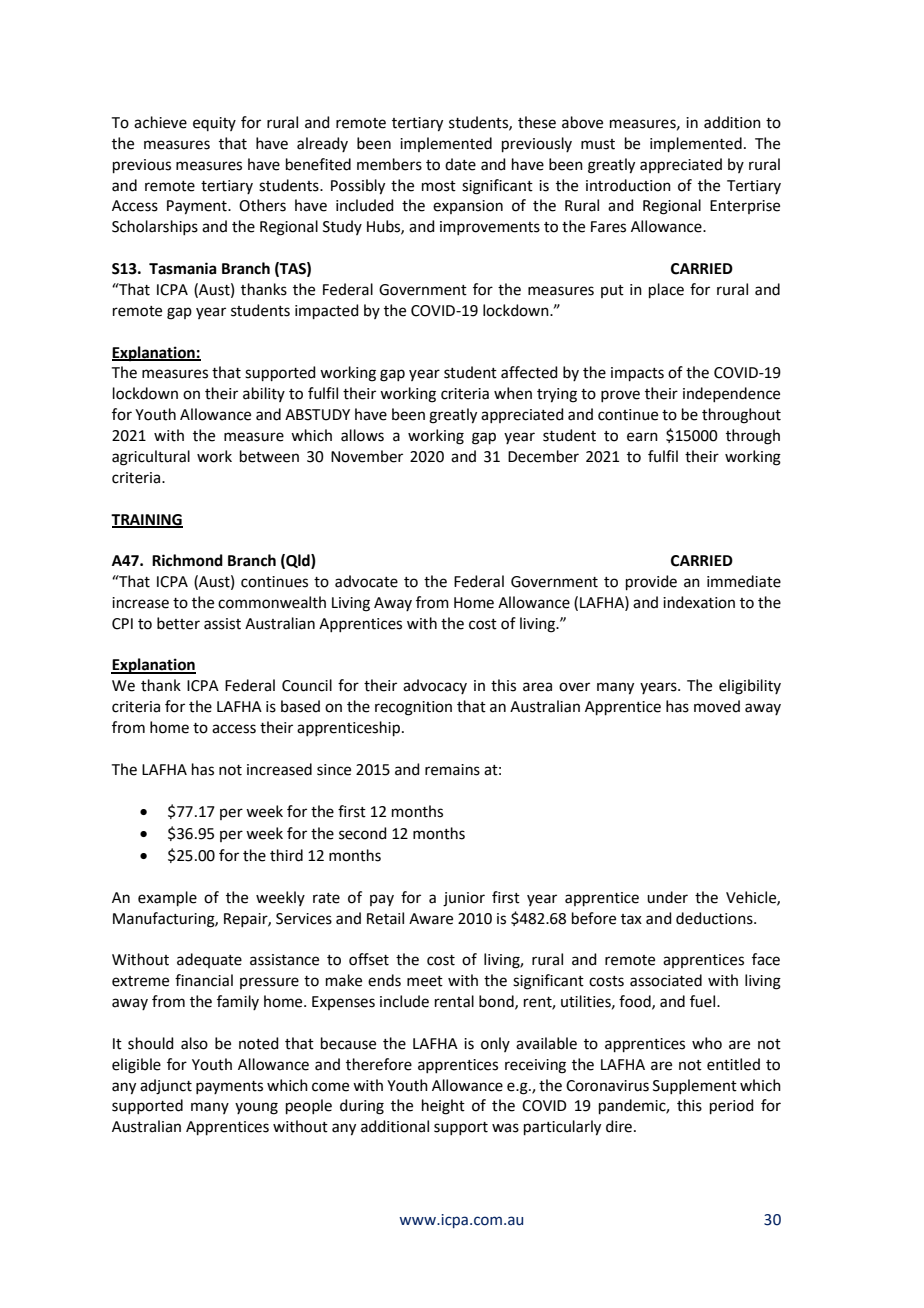 Image resolution: width=924 pixels, height=1308 pixels. Describe the element at coordinates (460, 164) in the screenshot. I see `date` at that location.
